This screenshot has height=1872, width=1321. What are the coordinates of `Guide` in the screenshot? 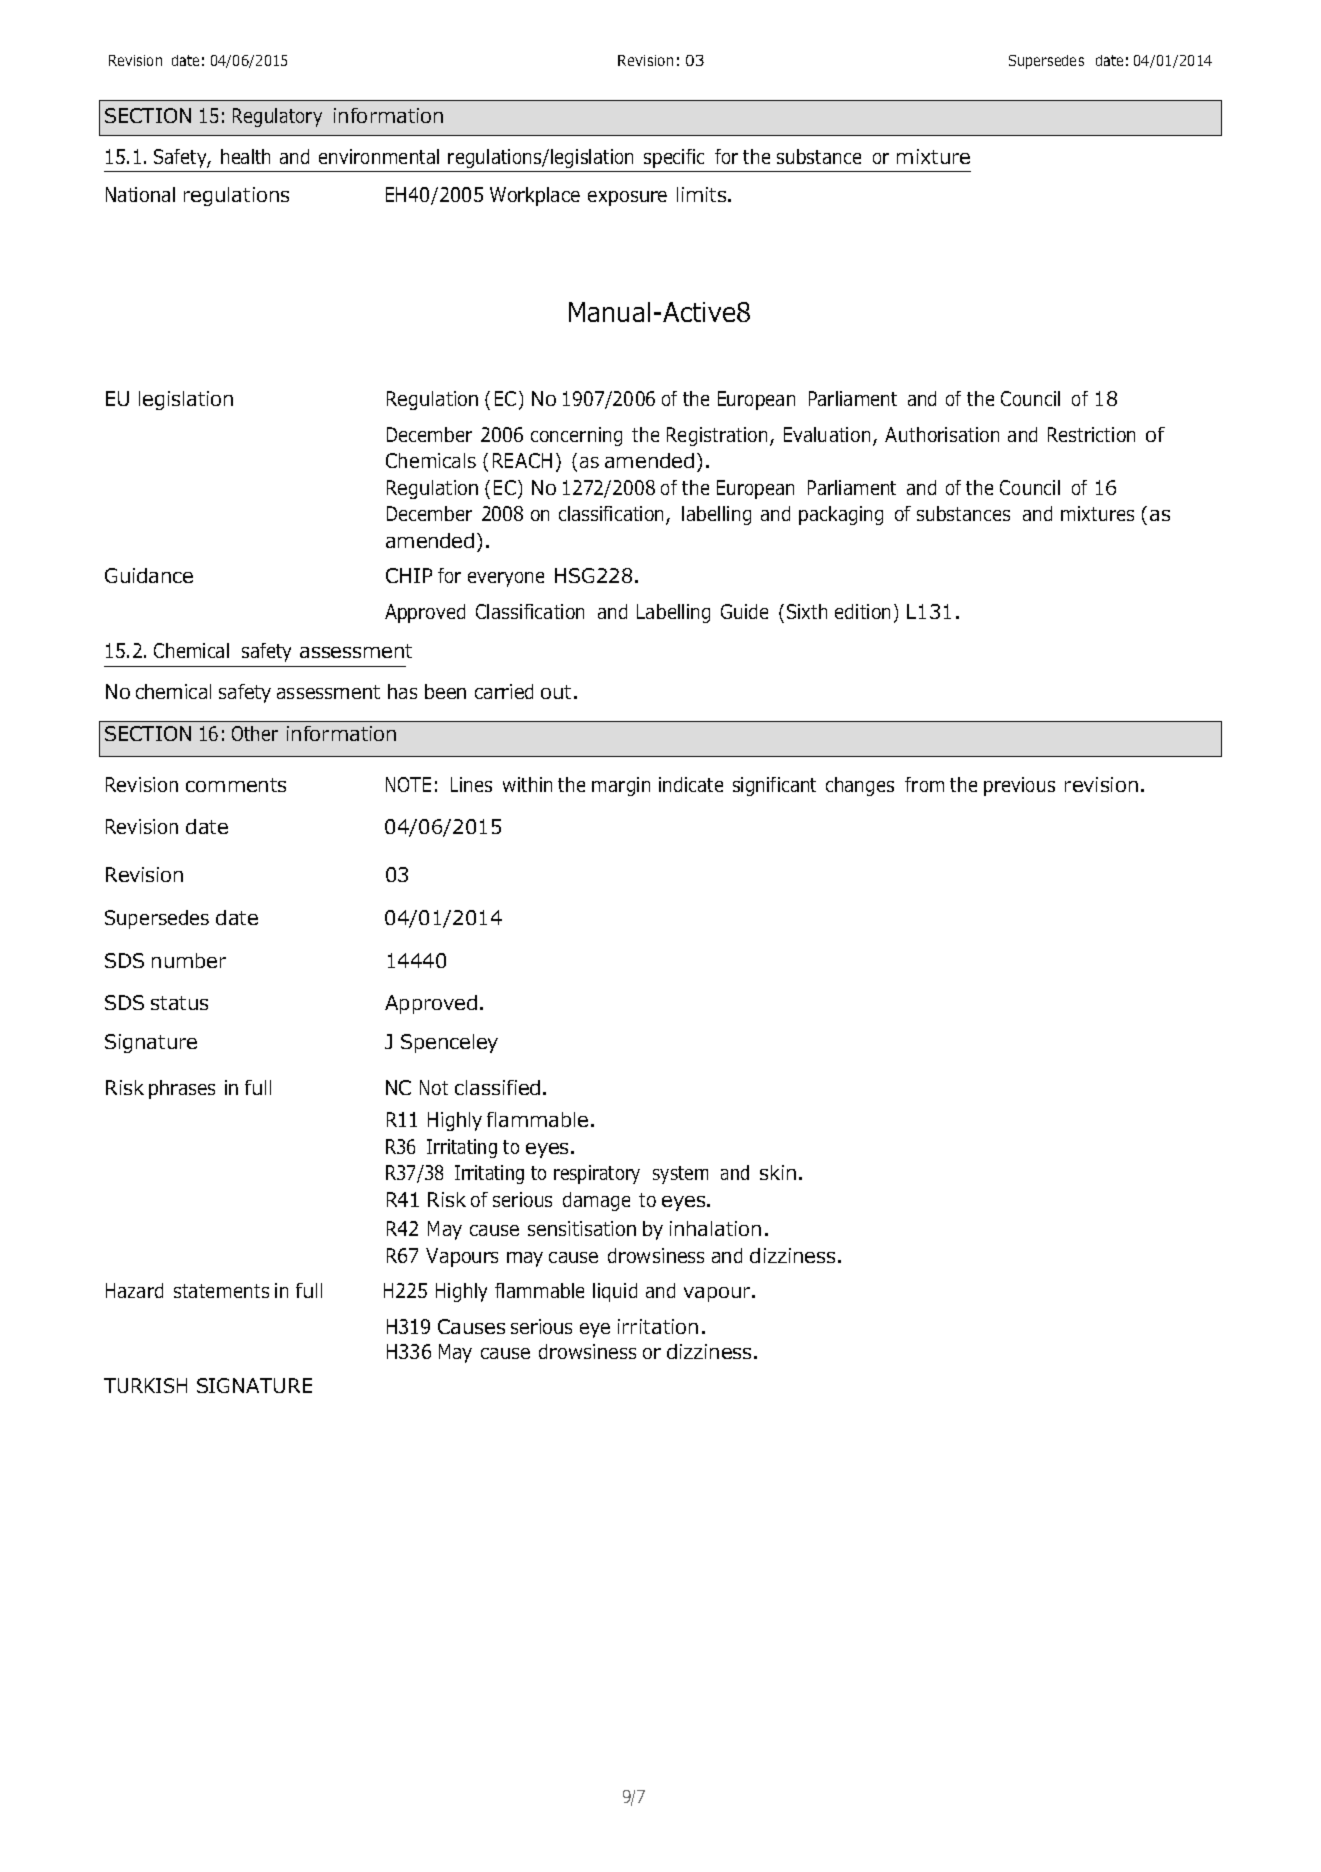 It's located at (744, 611).
